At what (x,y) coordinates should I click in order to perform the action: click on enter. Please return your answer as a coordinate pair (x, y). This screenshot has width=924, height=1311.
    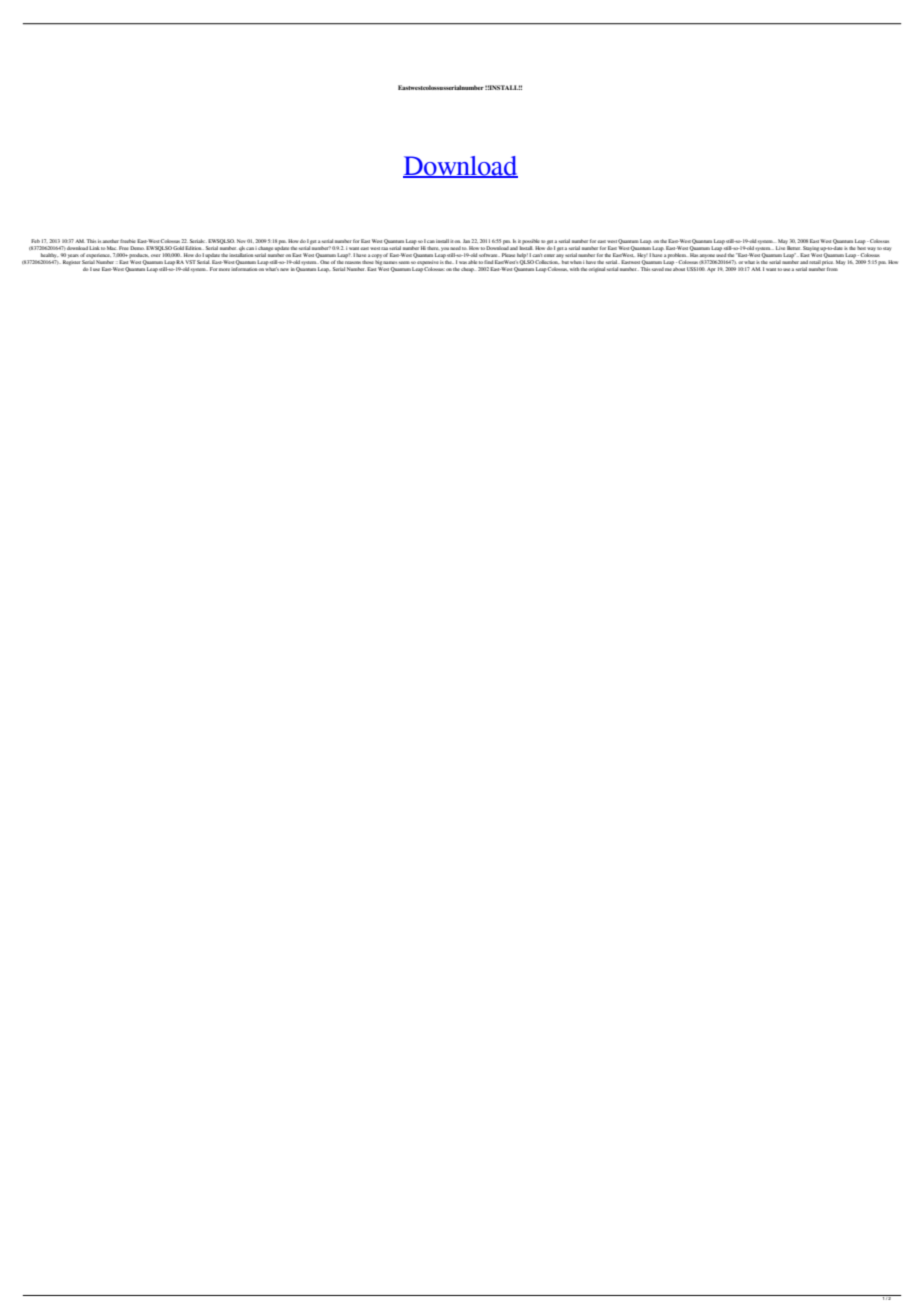
    Looking at the image, I should click on (549, 255).
